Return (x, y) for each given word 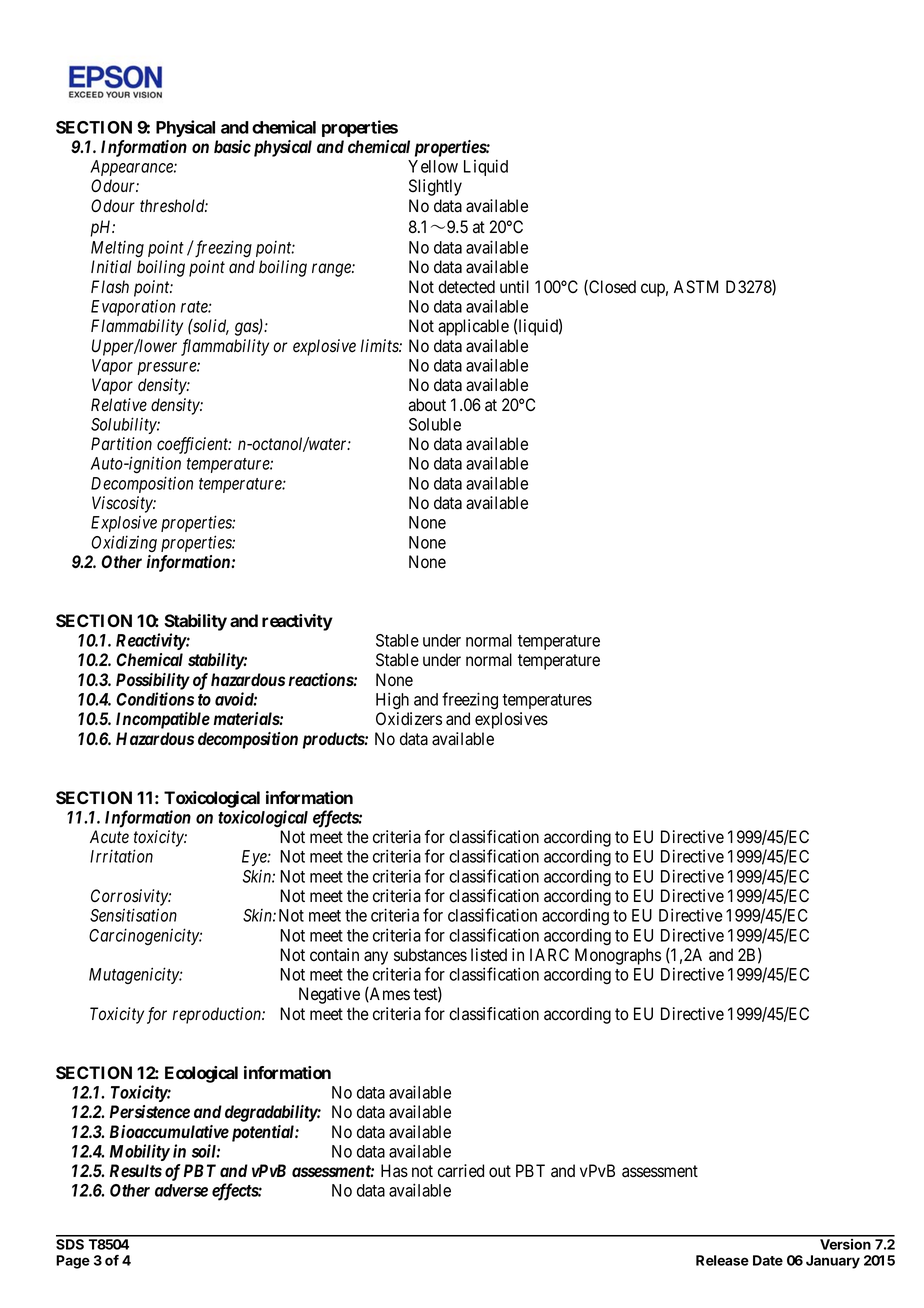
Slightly (435, 187)
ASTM (696, 287)
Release (722, 1260)
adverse (181, 1190)
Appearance (132, 168)
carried (461, 1171)
